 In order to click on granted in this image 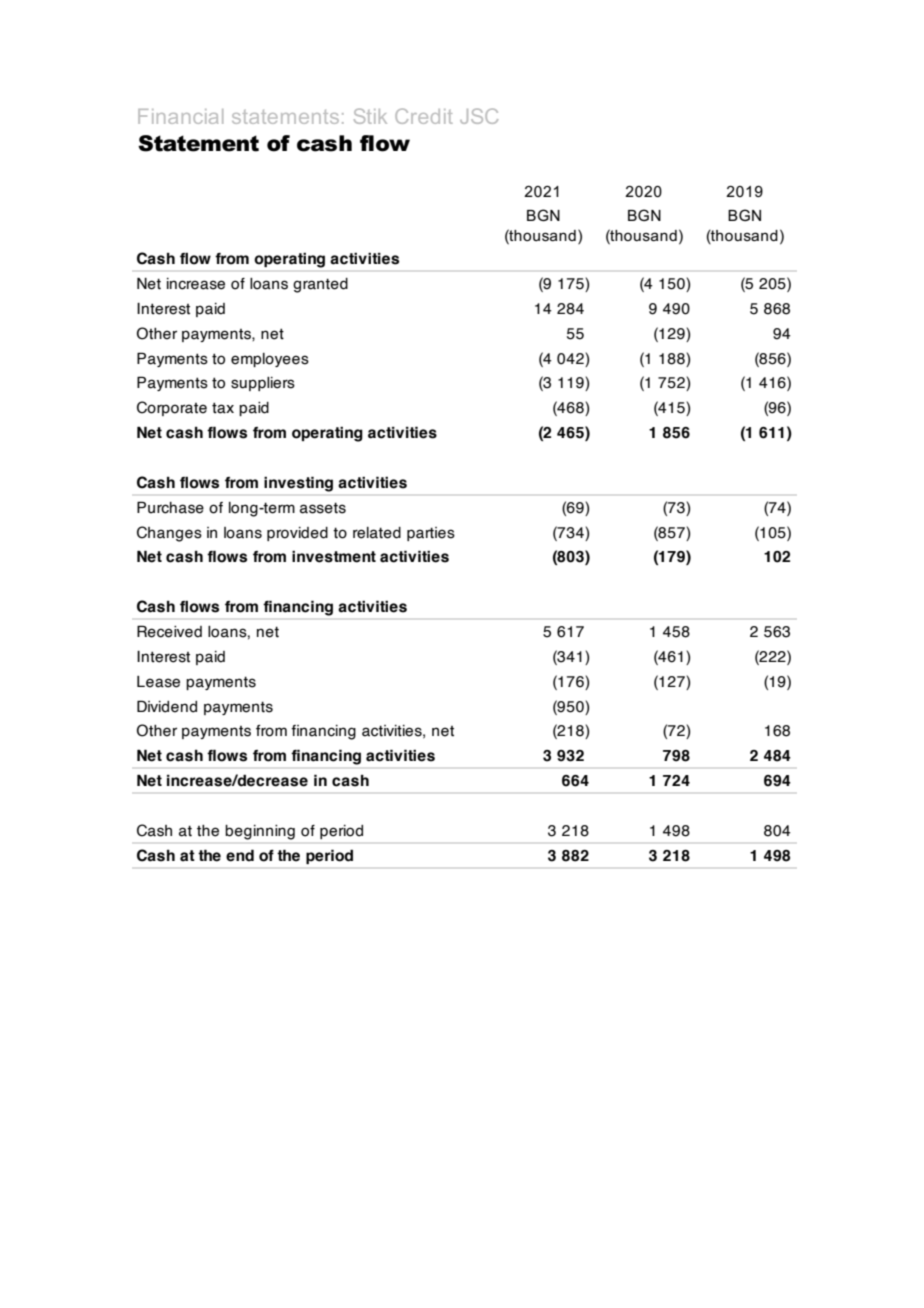, I will do `click(320, 285)`.
